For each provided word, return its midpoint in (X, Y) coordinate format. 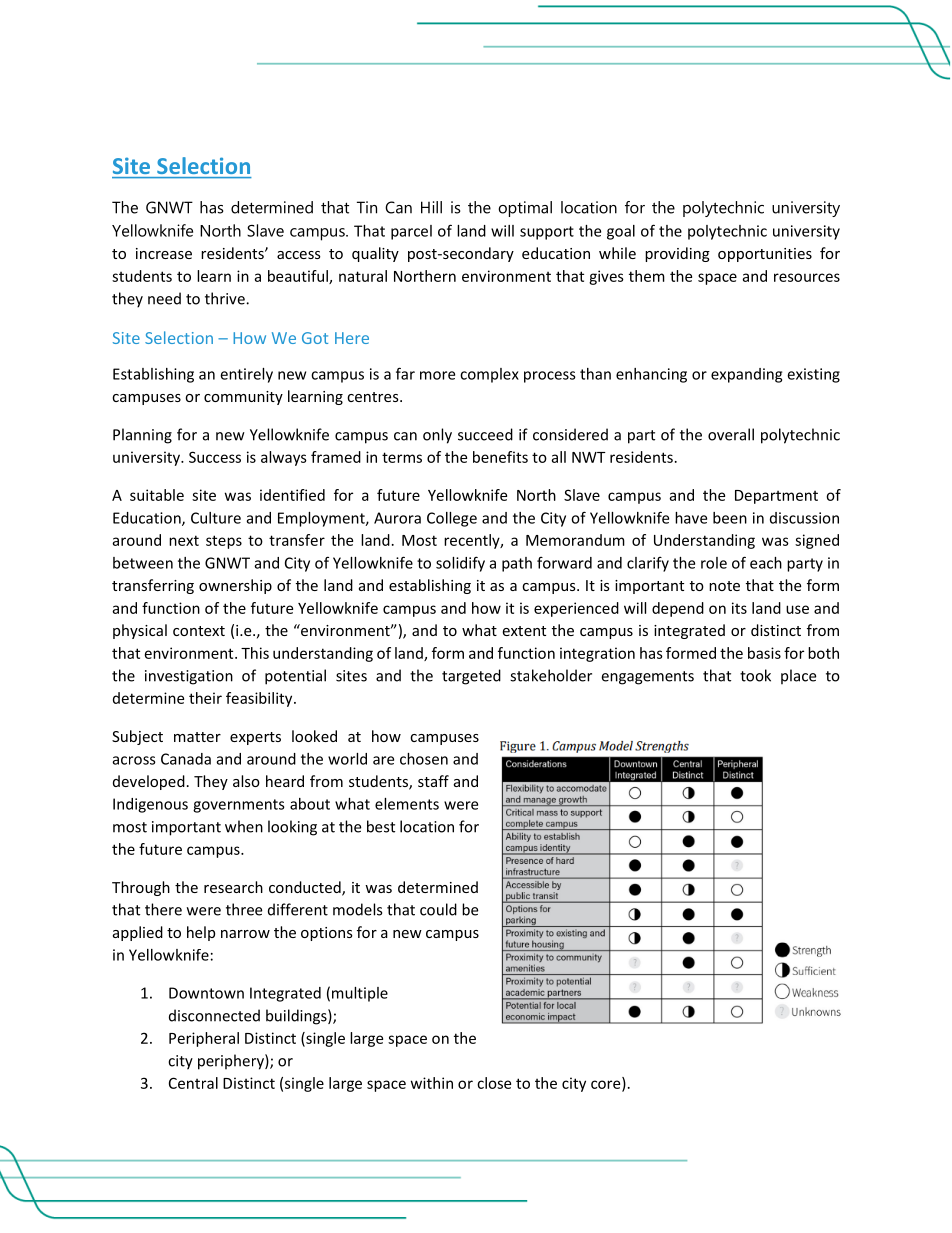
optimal (525, 209)
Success (215, 457)
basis (764, 653)
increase (164, 253)
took (755, 675)
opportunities (765, 255)
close (494, 1083)
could (438, 909)
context (199, 631)
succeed (485, 434)
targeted (471, 677)
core (607, 1085)
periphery (232, 1062)
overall (731, 434)
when (244, 826)
